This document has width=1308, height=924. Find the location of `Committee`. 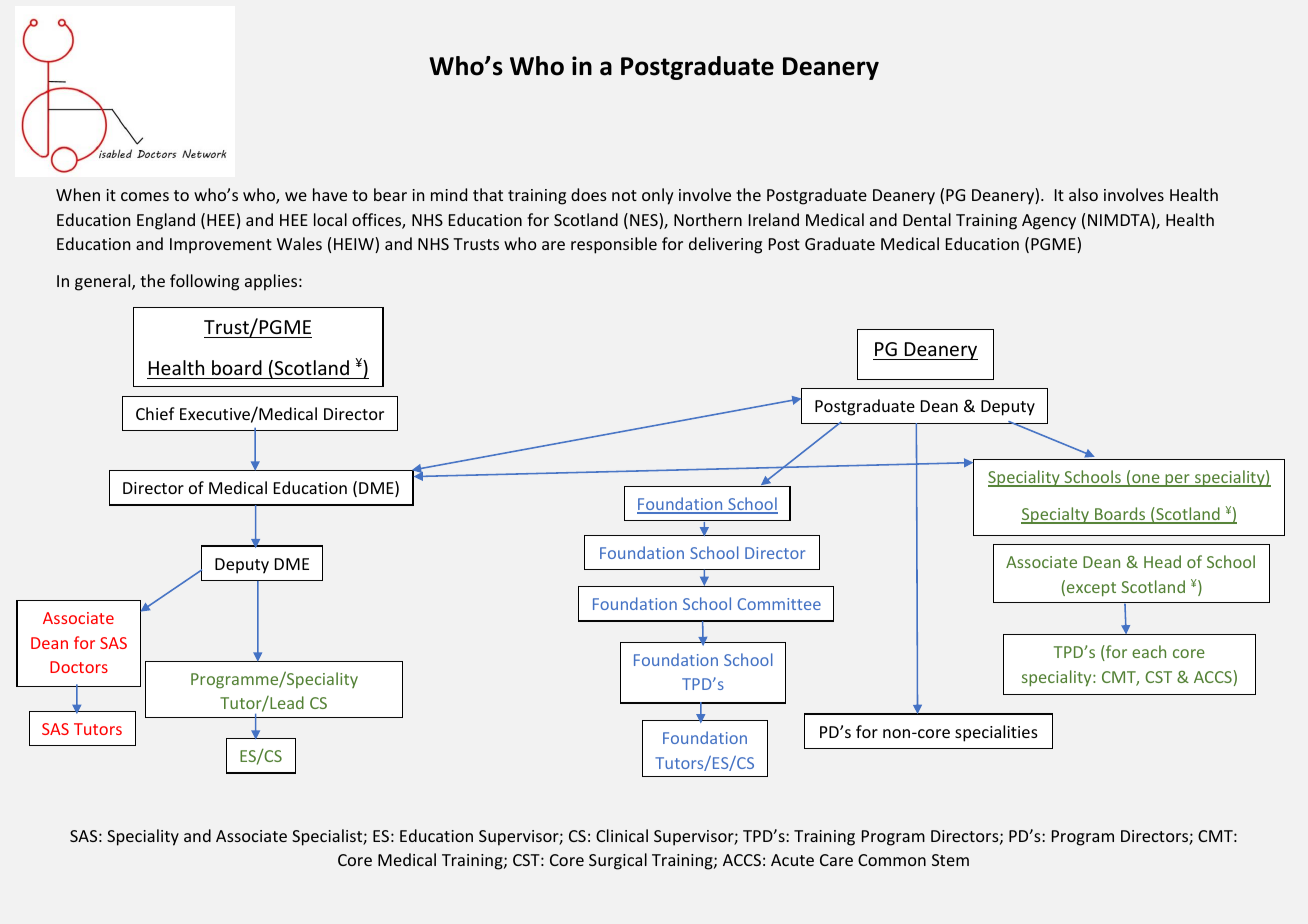

Committee is located at coordinates (779, 604).
